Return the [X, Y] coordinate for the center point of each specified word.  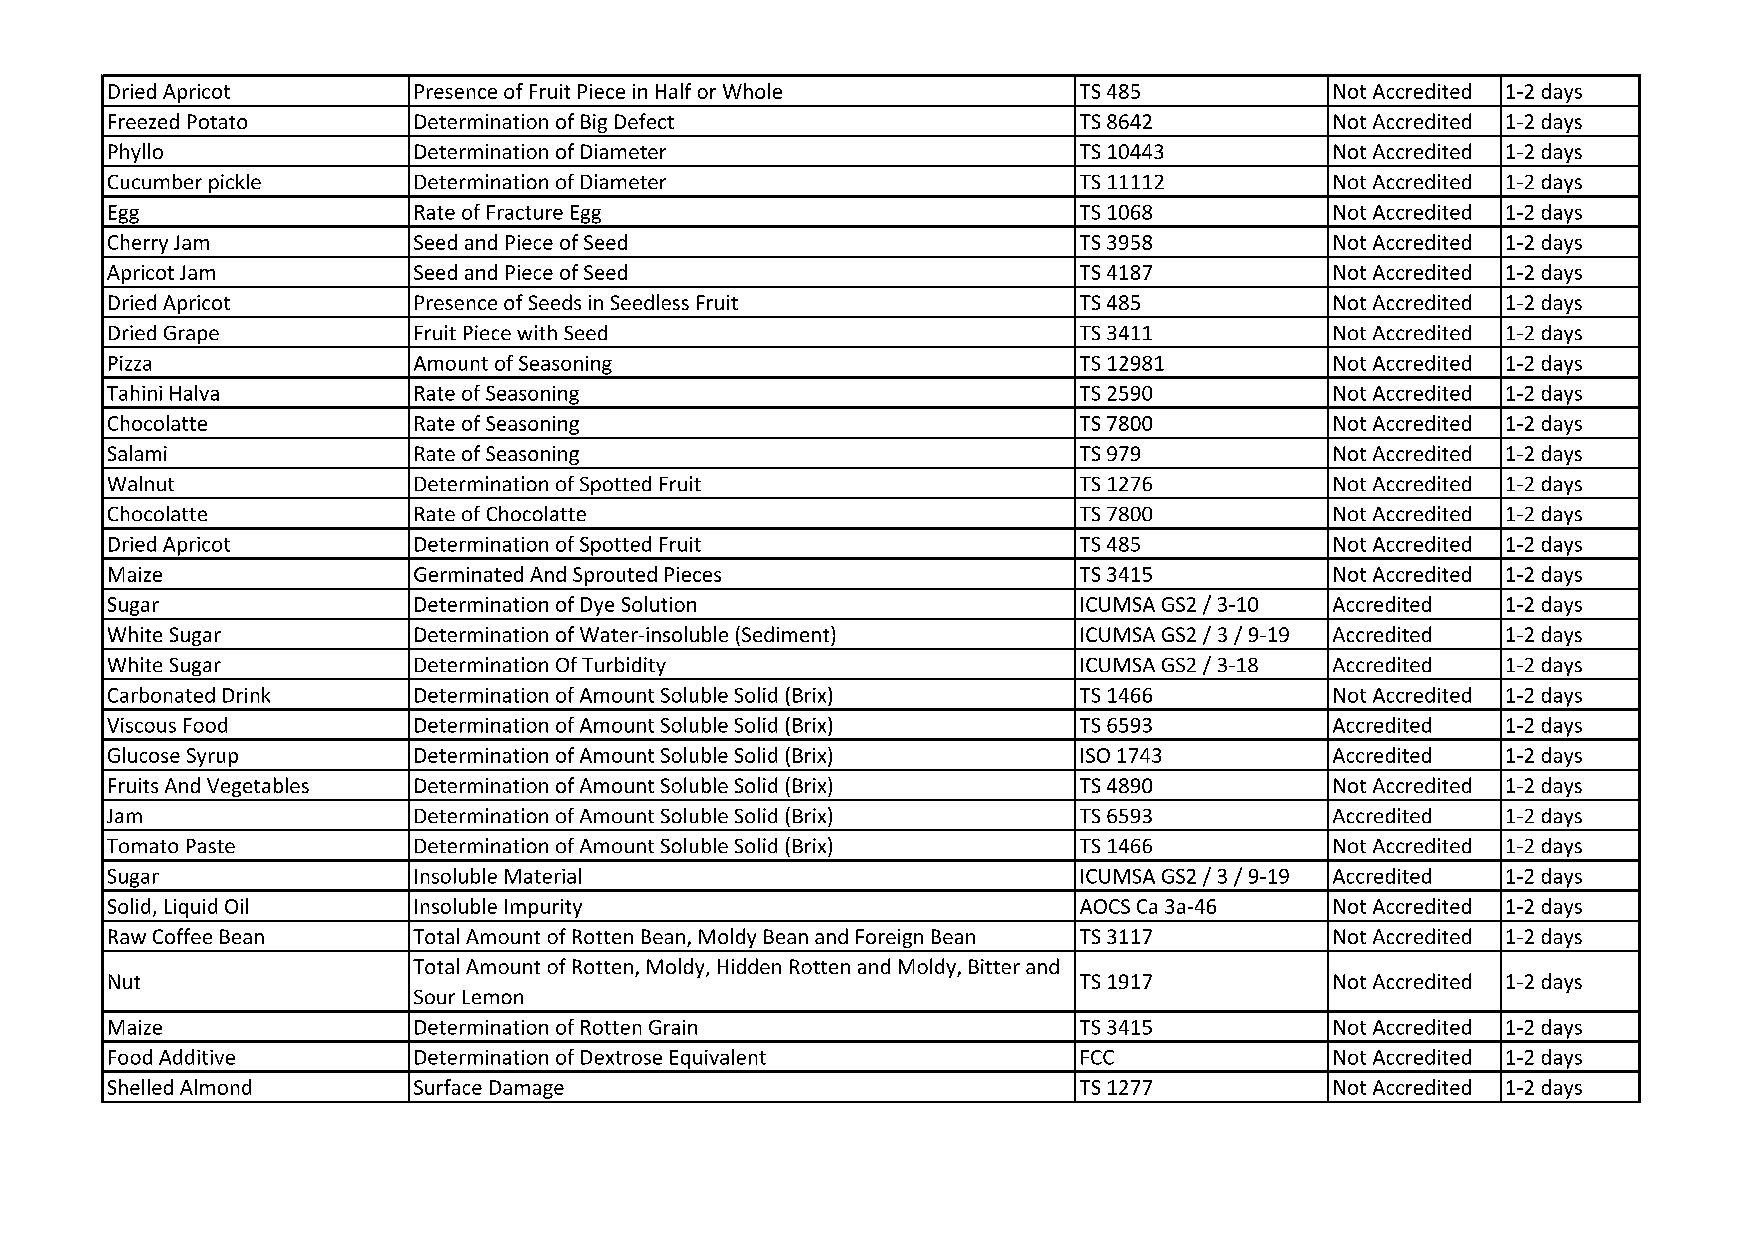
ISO [1095, 755]
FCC [1097, 1057]
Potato [217, 121]
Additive [197, 1057]
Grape [191, 336]
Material [543, 876]
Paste [211, 846]
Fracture [525, 212]
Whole [752, 91]
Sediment [787, 634]
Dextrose [621, 1057]
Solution [659, 604]
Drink [246, 695]
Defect [644, 121]
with [537, 332]
